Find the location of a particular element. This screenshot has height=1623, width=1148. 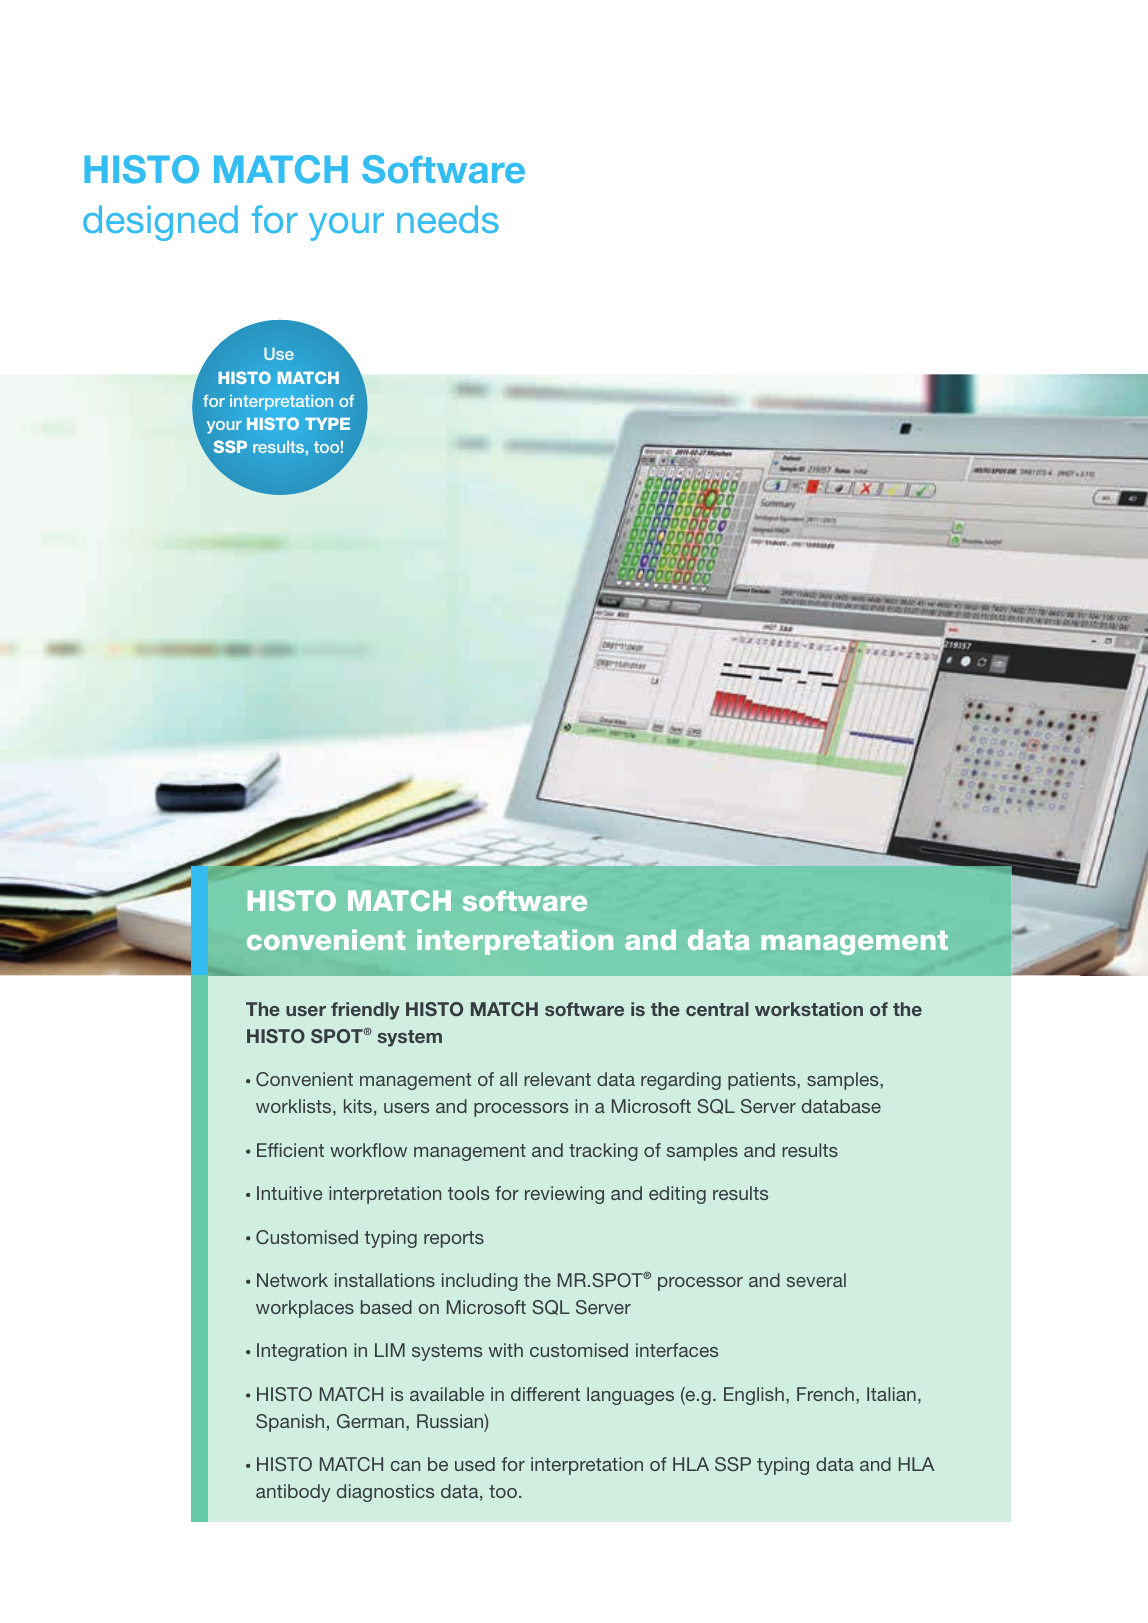

friendly is located at coordinates (365, 1011).
